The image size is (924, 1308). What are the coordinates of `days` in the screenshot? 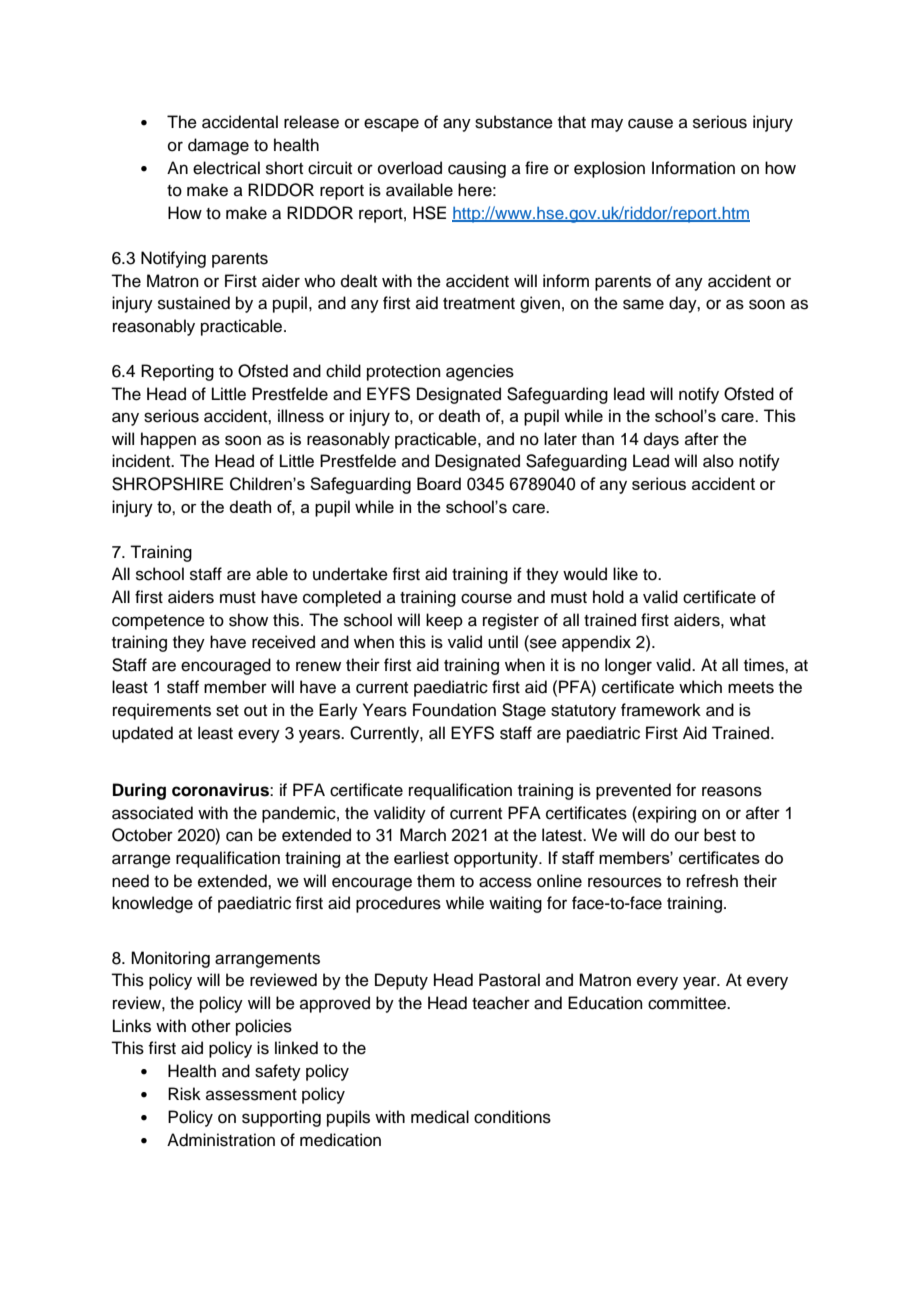 It's located at (661, 440).
